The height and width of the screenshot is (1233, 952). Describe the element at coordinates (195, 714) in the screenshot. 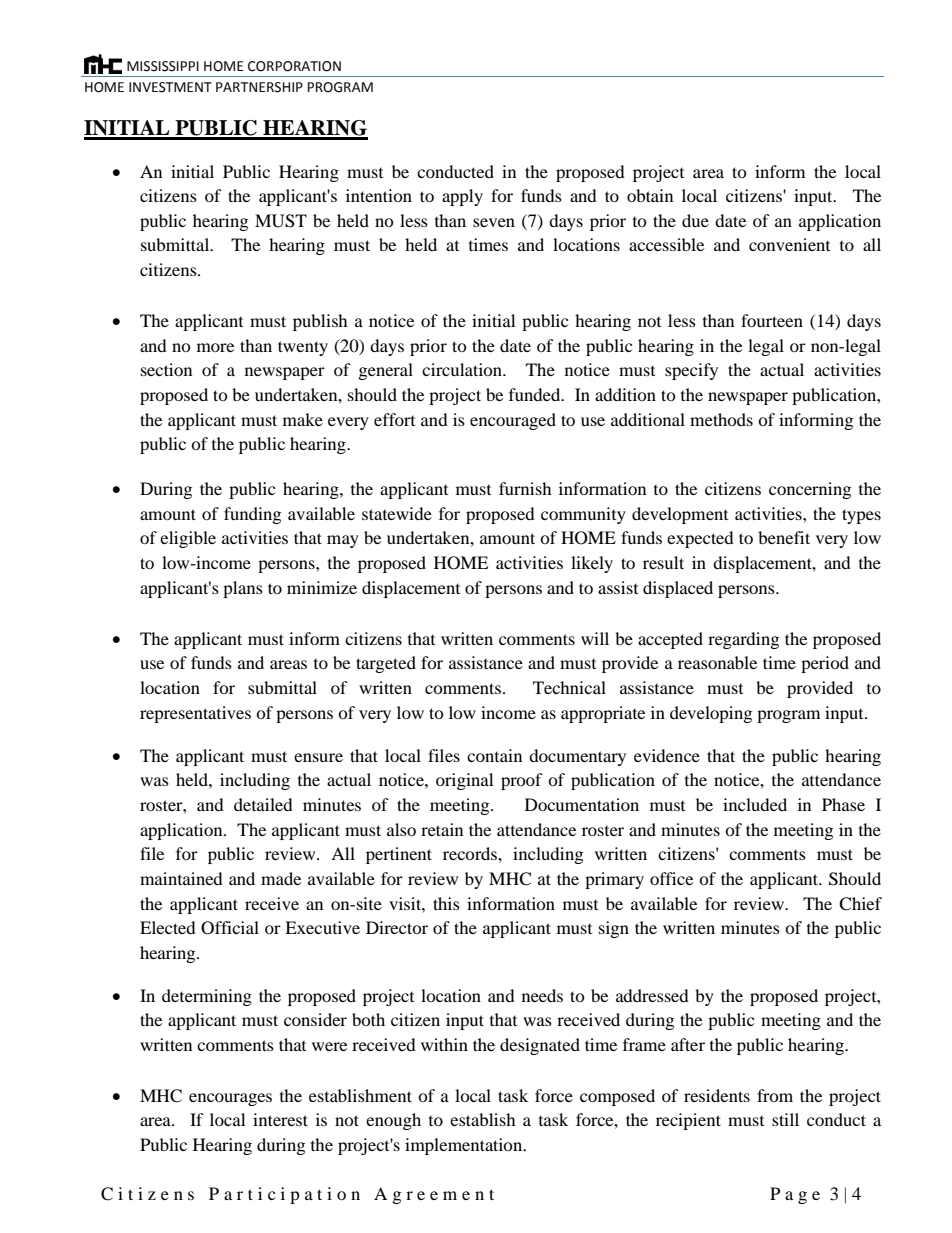

I see `representatives` at that location.
